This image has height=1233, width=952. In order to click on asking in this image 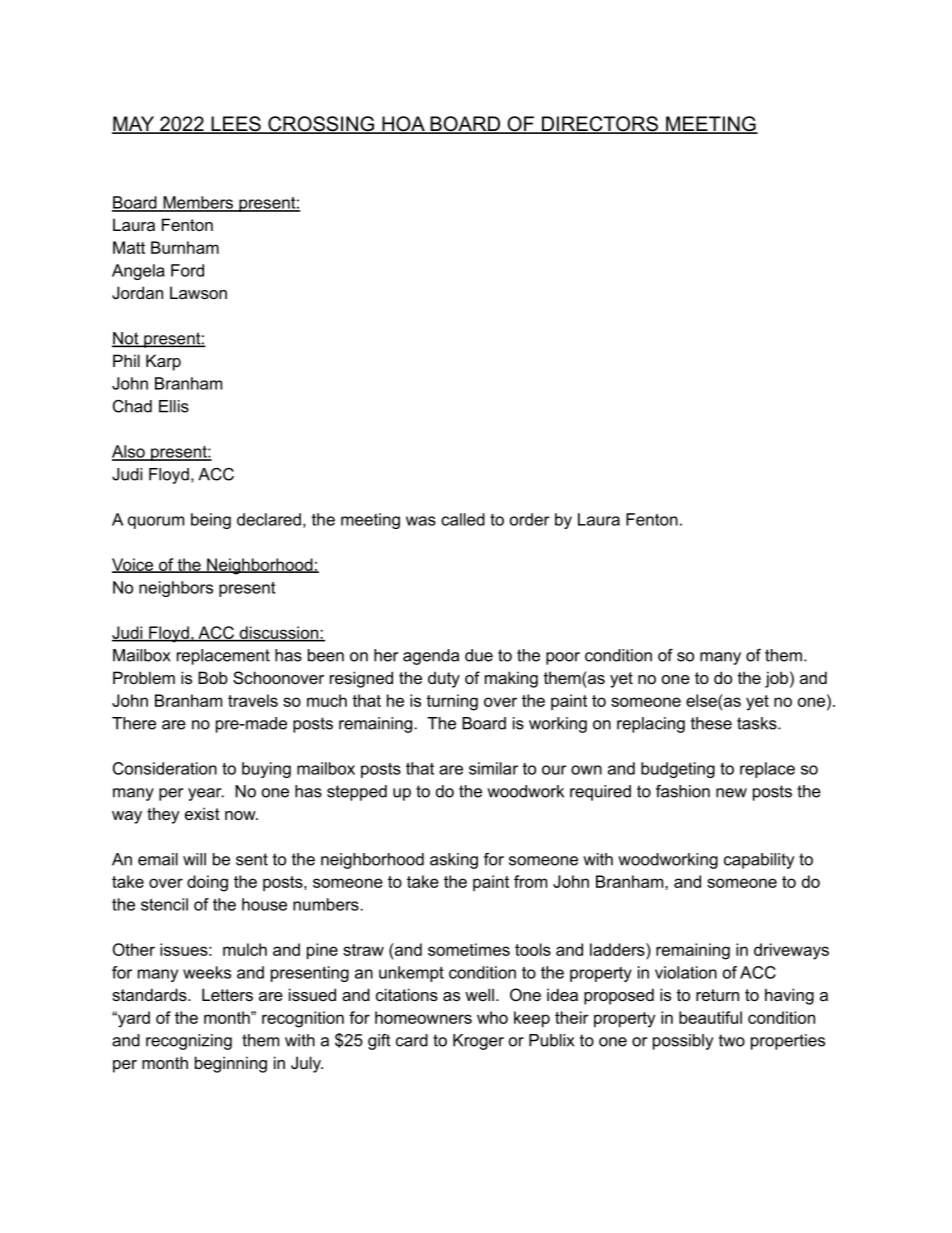, I will do `click(454, 861)`.
